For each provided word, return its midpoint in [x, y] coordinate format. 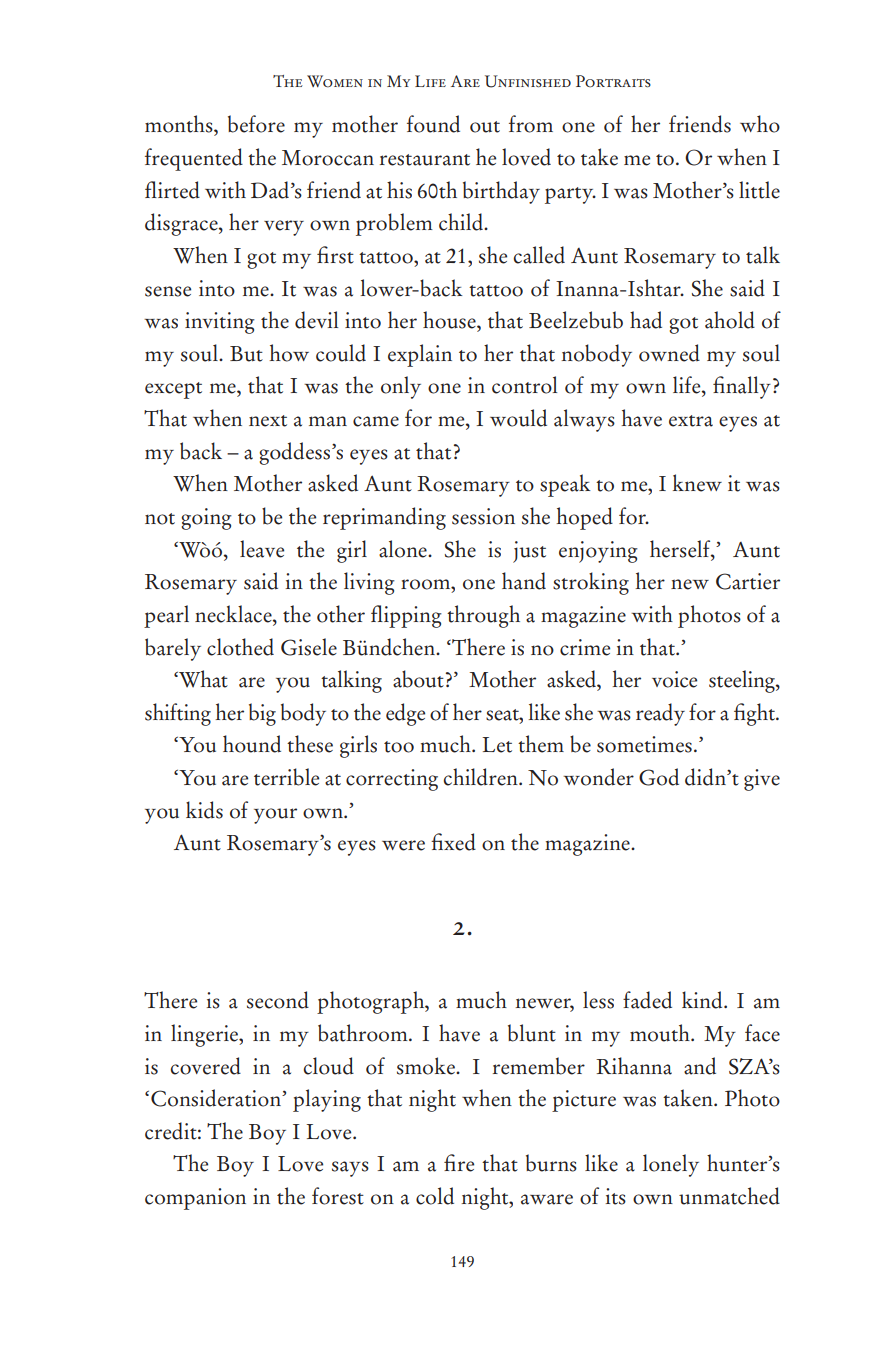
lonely [671, 1165]
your [275, 816]
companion [195, 1199]
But [246, 354]
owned [669, 353]
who [760, 124]
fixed [453, 842]
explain [420, 355]
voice [674, 679]
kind [703, 1000]
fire [459, 1163]
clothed [240, 647]
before [256, 124]
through [483, 616]
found [433, 124]
